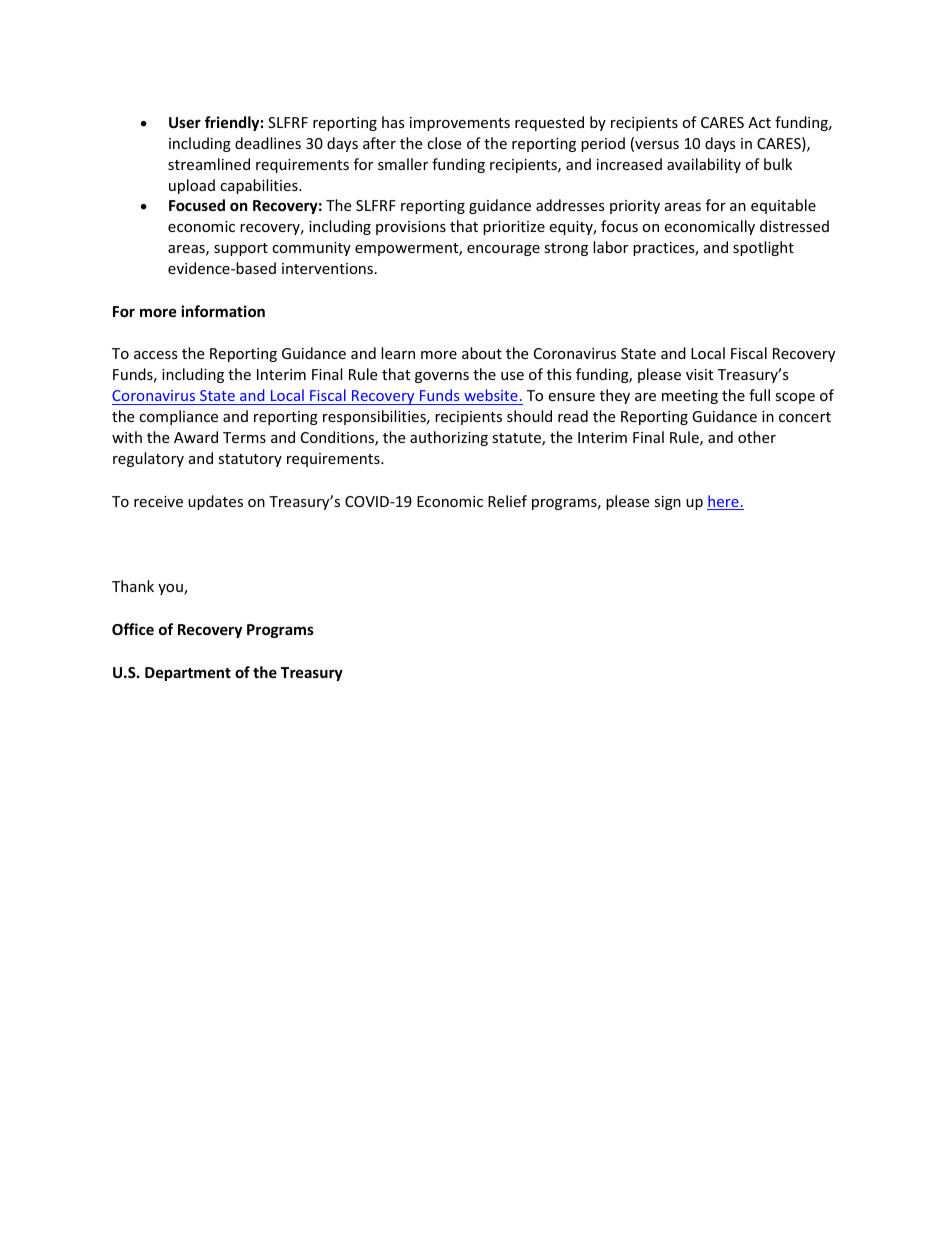  I want to click on User, so click(185, 122).
